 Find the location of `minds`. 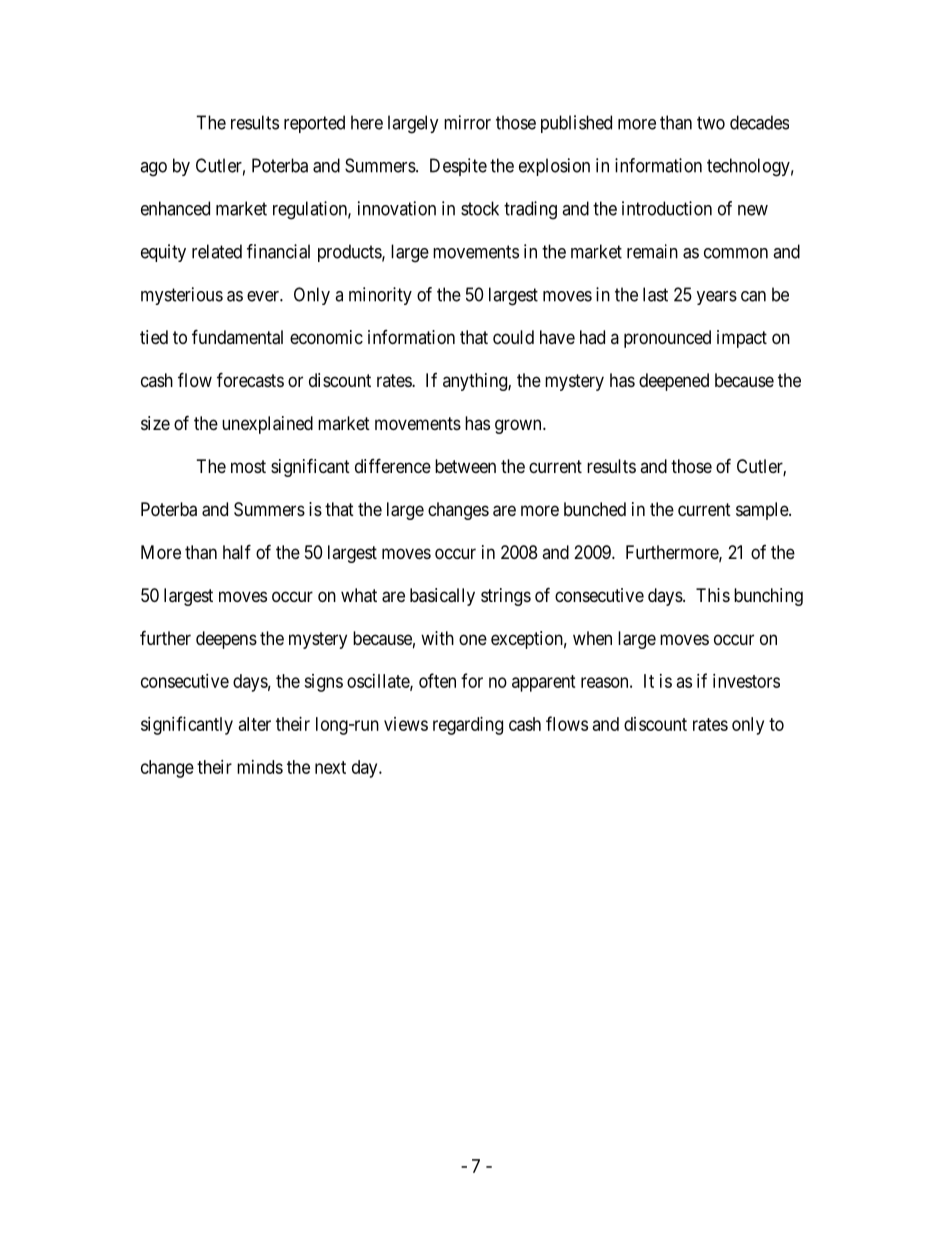

minds is located at coordinates (260, 767).
